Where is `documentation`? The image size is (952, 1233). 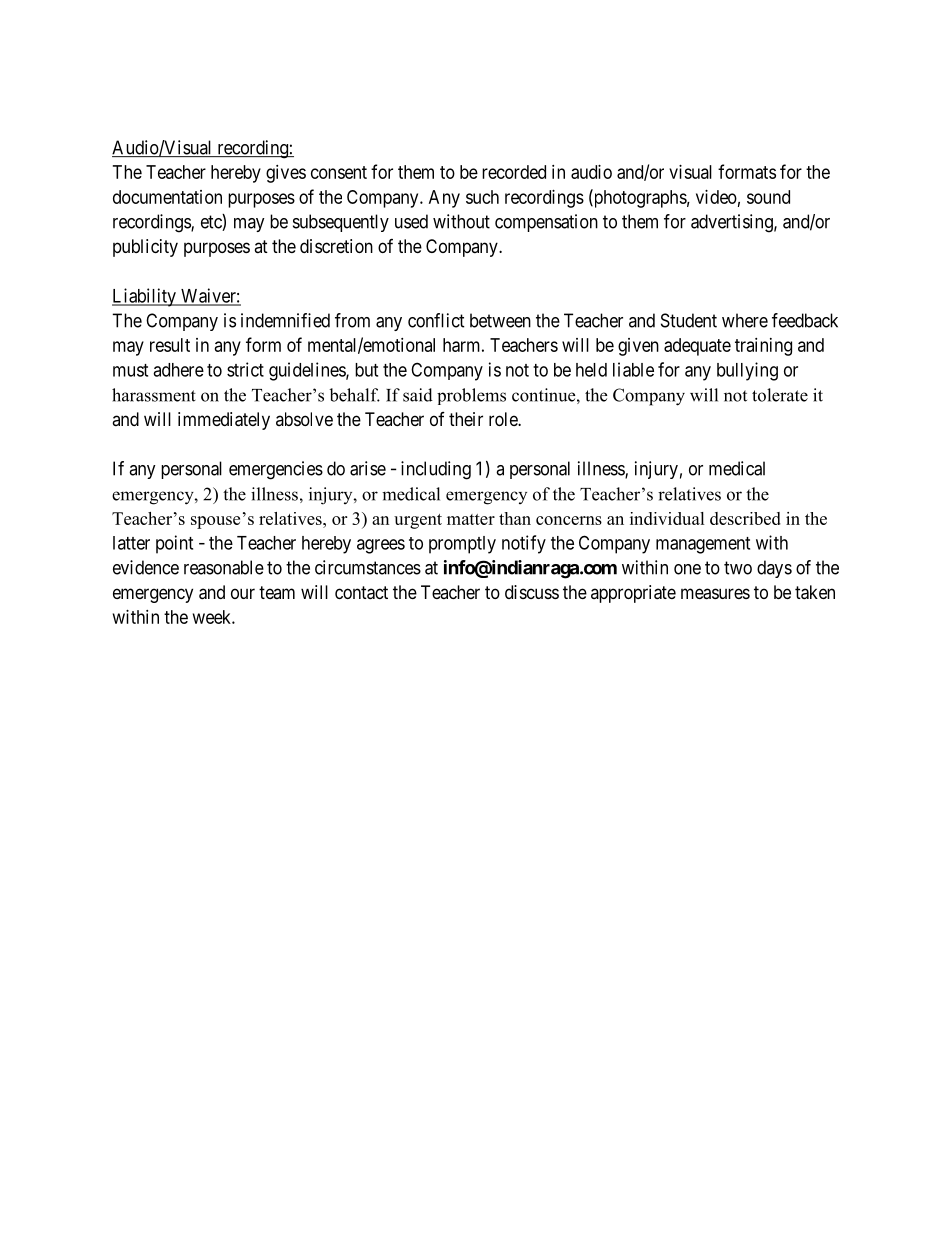
documentation is located at coordinates (167, 197).
